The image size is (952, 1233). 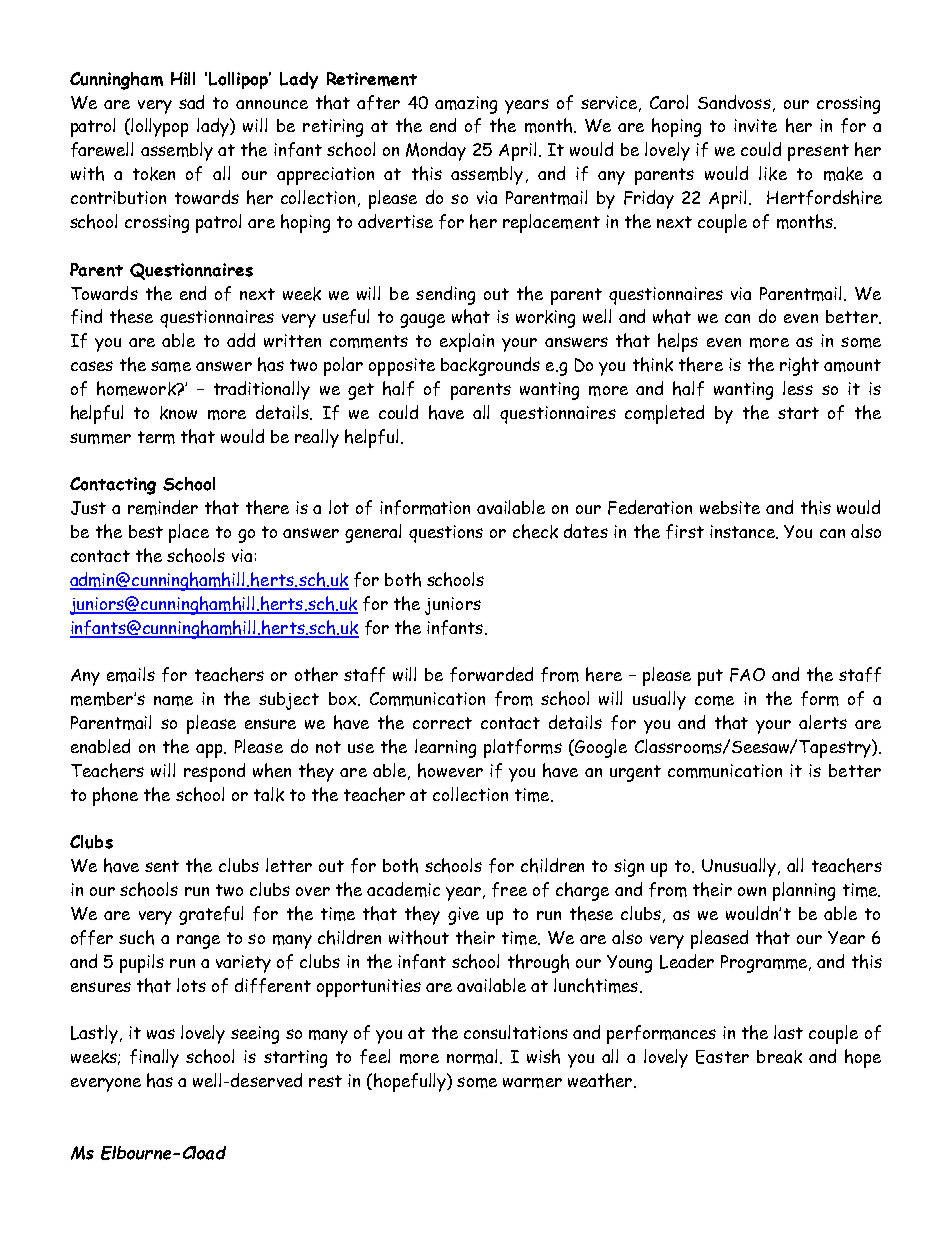 What do you see at coordinates (779, 1057) in the document?
I see `break` at bounding box center [779, 1057].
